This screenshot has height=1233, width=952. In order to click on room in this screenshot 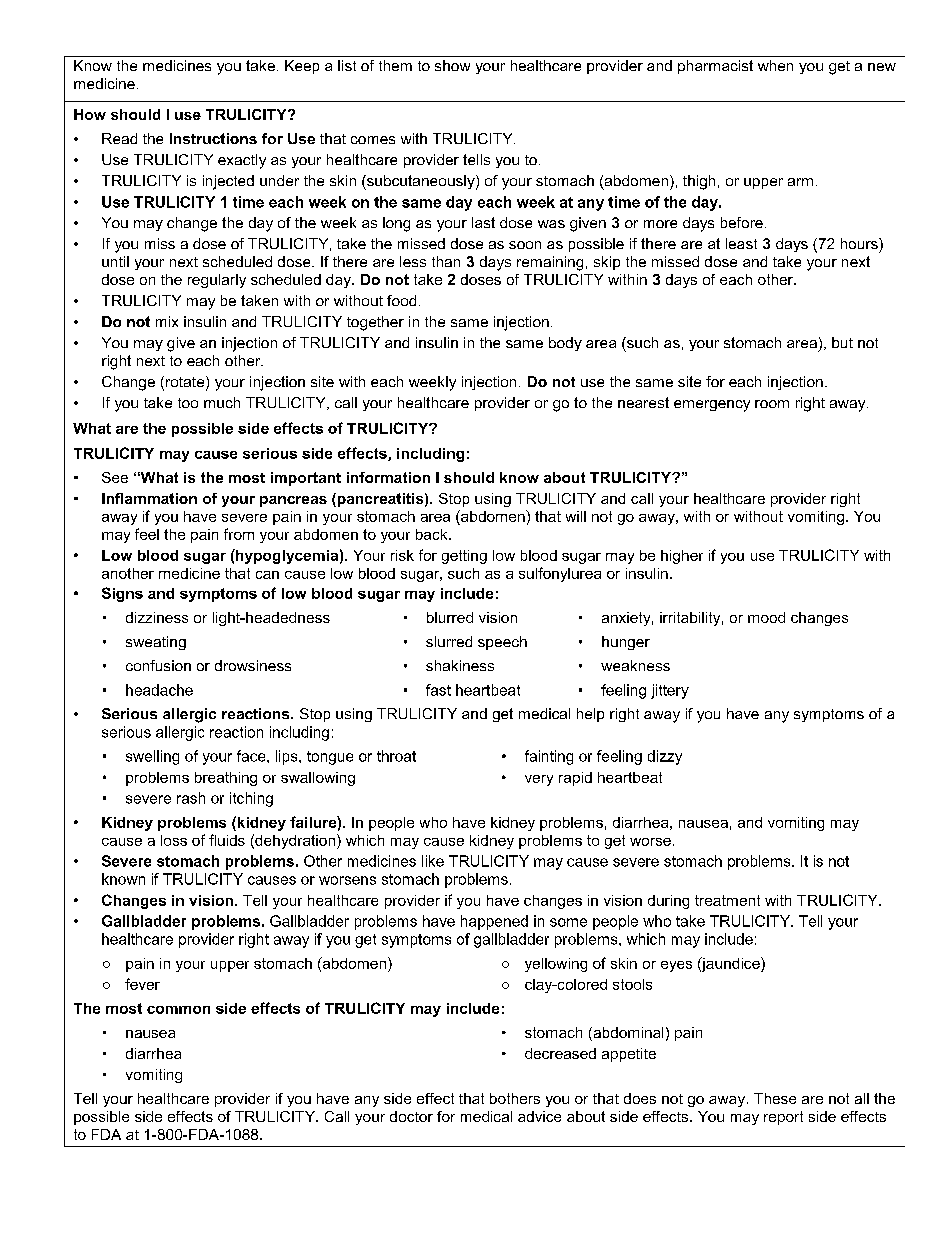, I will do `click(772, 404)`.
